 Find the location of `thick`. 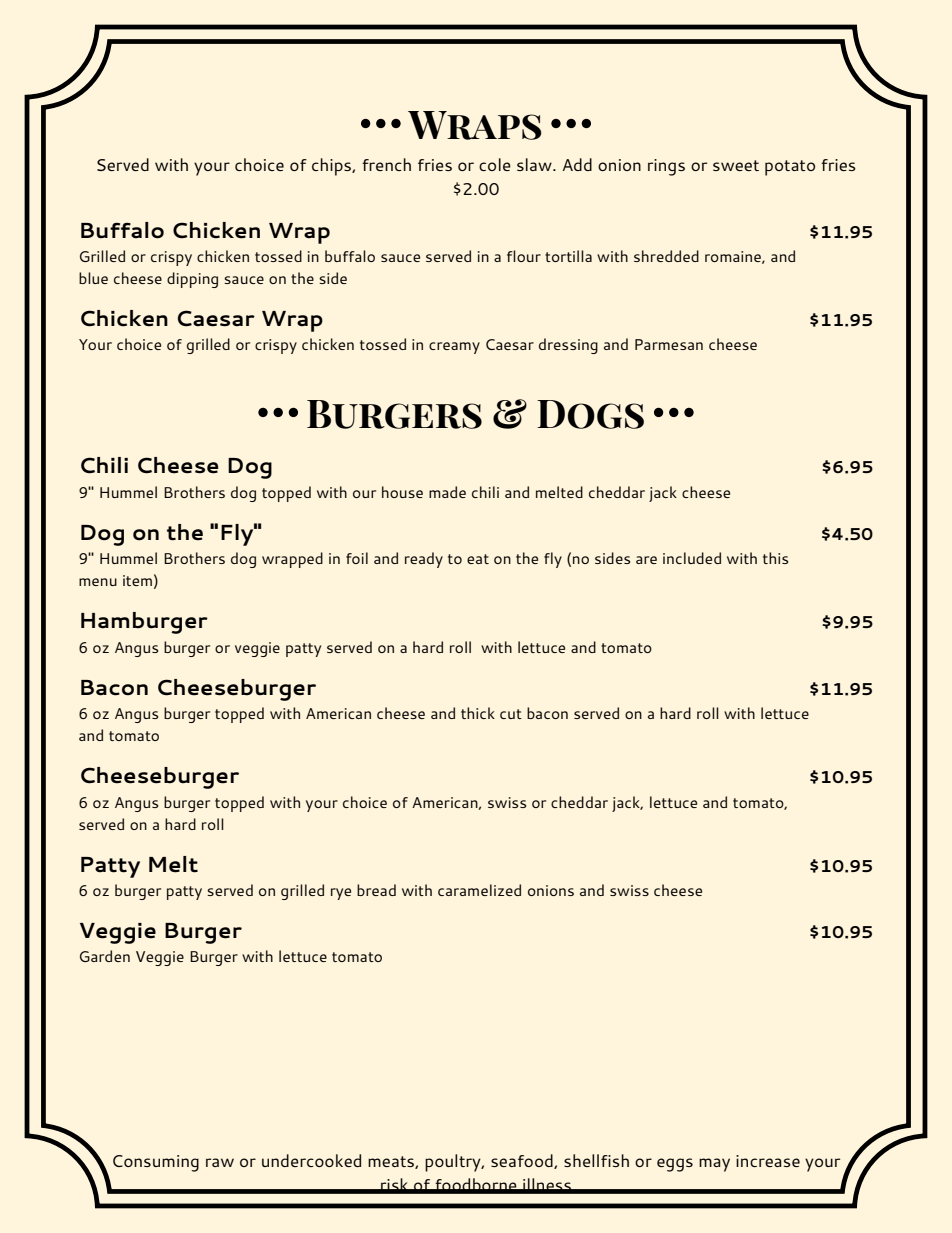

thick is located at coordinates (478, 713).
